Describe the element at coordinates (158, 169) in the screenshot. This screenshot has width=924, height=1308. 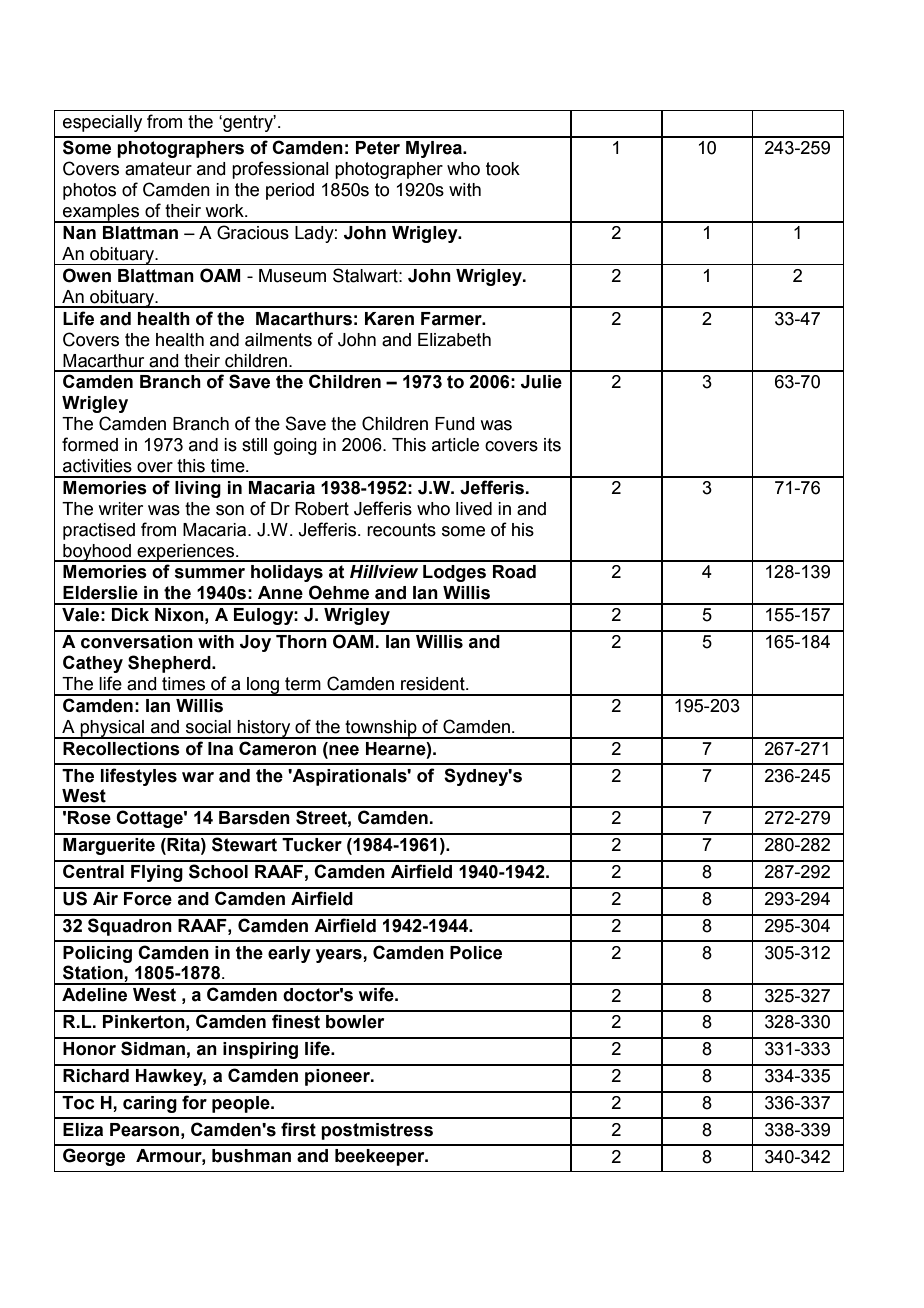
I see `amateur` at that location.
